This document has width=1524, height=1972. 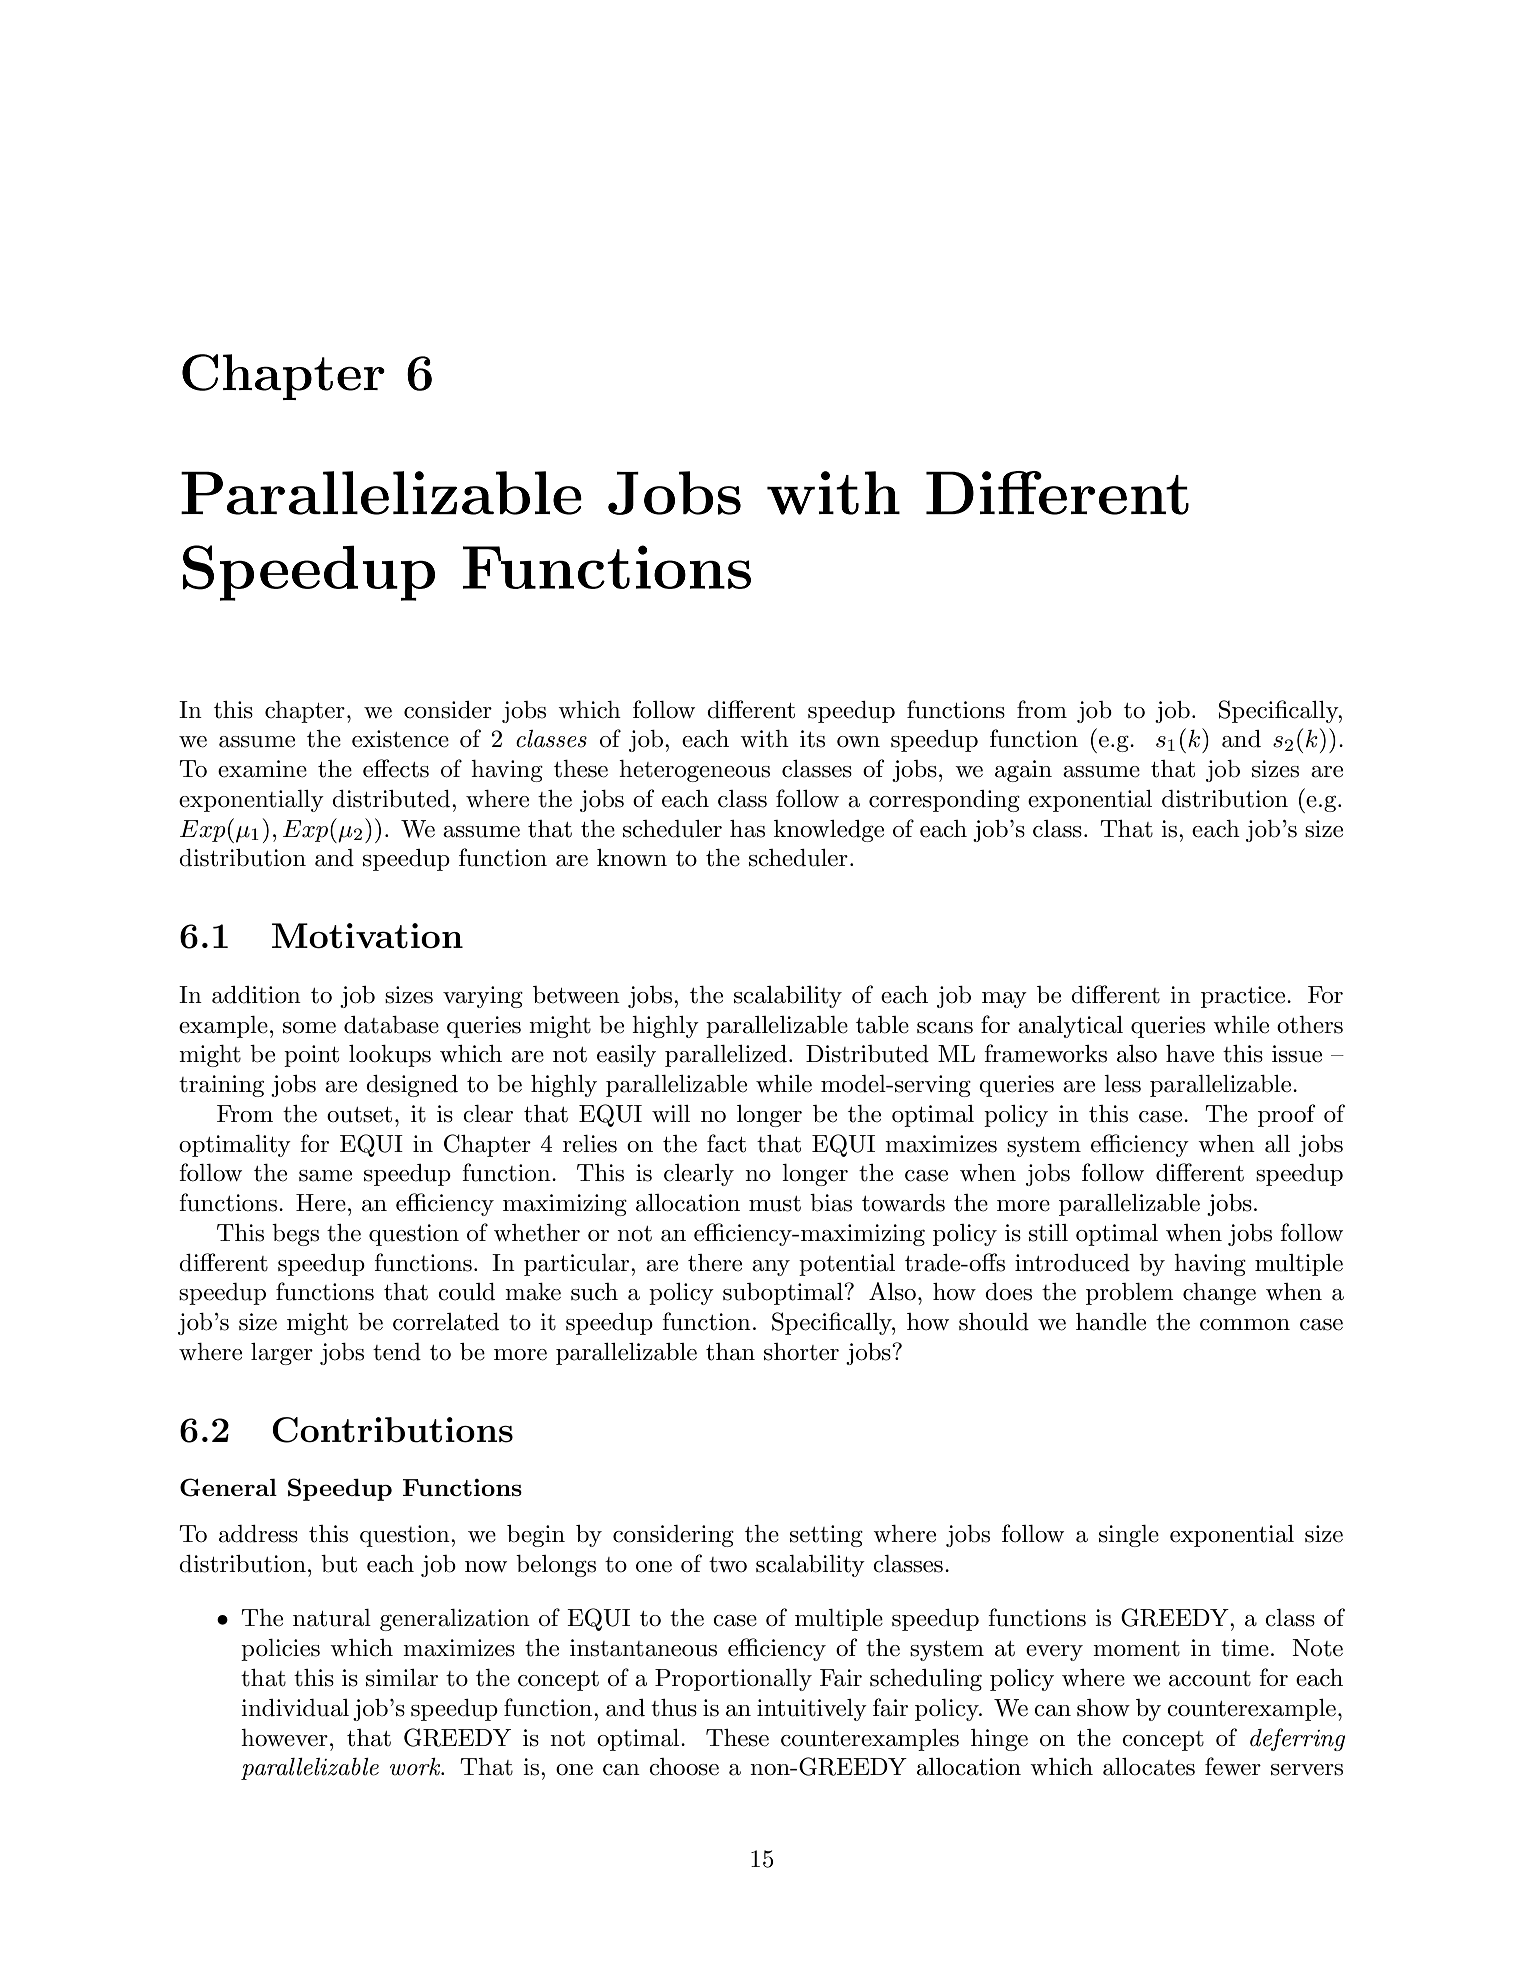 What do you see at coordinates (396, 768) in the document?
I see `effects` at bounding box center [396, 768].
